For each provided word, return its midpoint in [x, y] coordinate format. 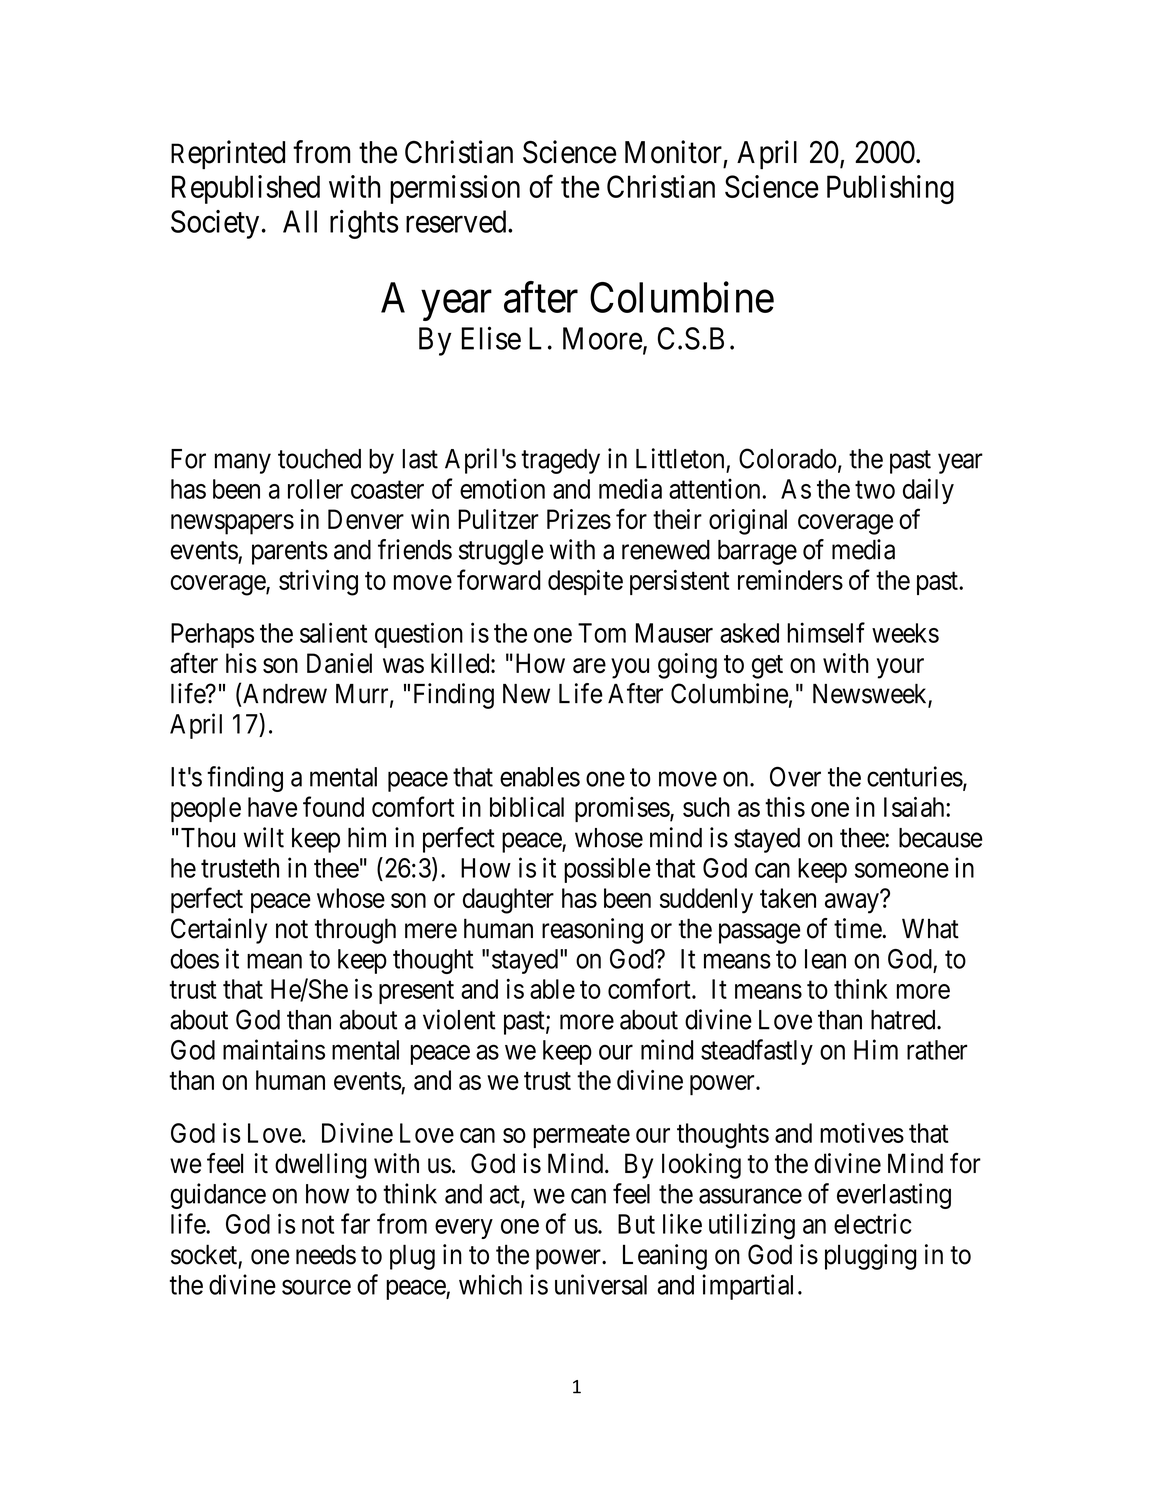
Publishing [890, 189]
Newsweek [871, 695]
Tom [602, 633]
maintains [274, 1049]
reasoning [592, 931]
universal [601, 1284]
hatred [904, 1020]
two [875, 490]
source [316, 1287]
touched [319, 459]
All [300, 221]
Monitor [673, 152]
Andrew [285, 694]
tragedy [560, 461]
